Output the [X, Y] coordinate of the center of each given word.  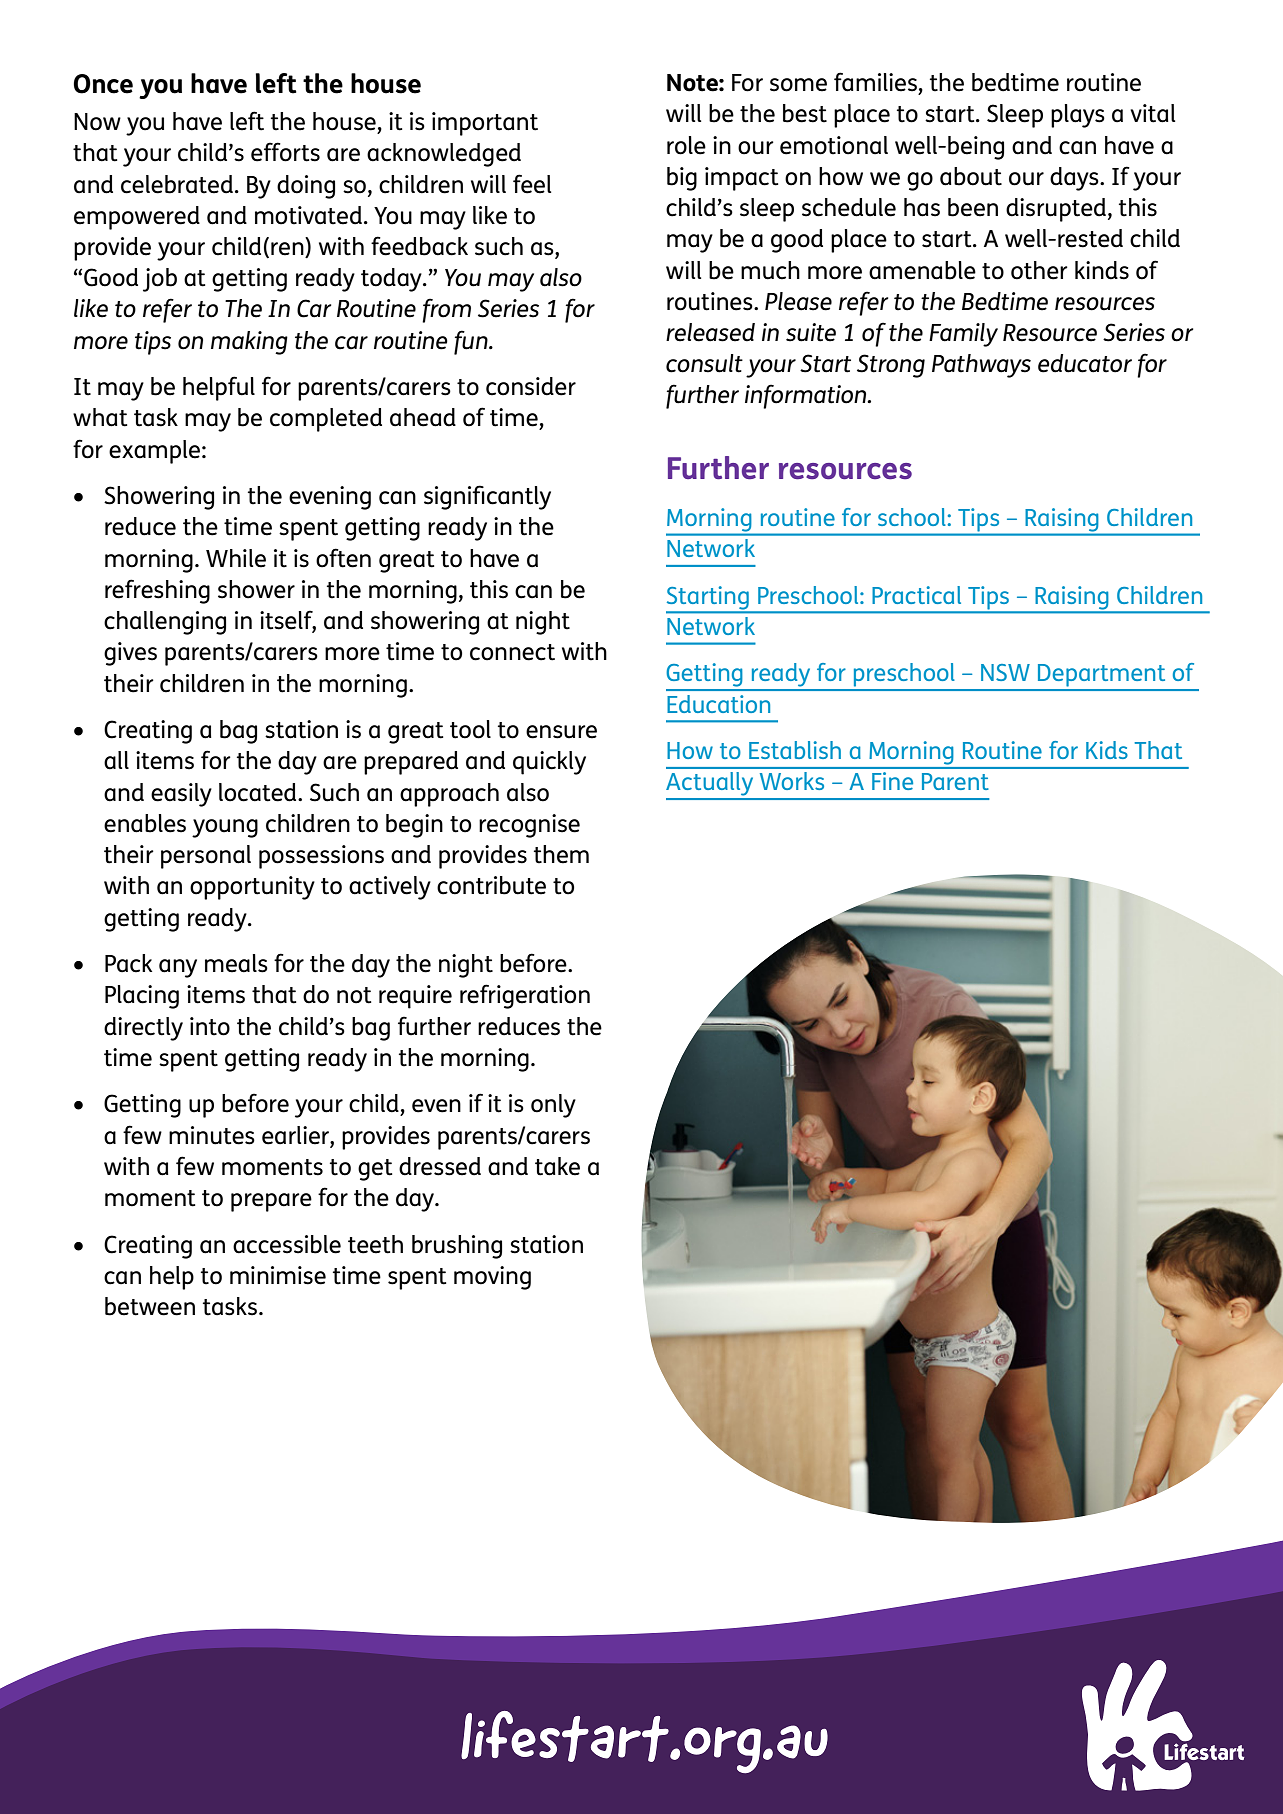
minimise [278, 1275]
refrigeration [525, 996]
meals [236, 963]
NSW [1005, 672]
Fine [892, 781]
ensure [561, 732]
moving [492, 1278]
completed [326, 420]
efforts [285, 152]
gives [130, 654]
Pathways [981, 366]
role [686, 145]
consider [531, 386]
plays [1078, 116]
